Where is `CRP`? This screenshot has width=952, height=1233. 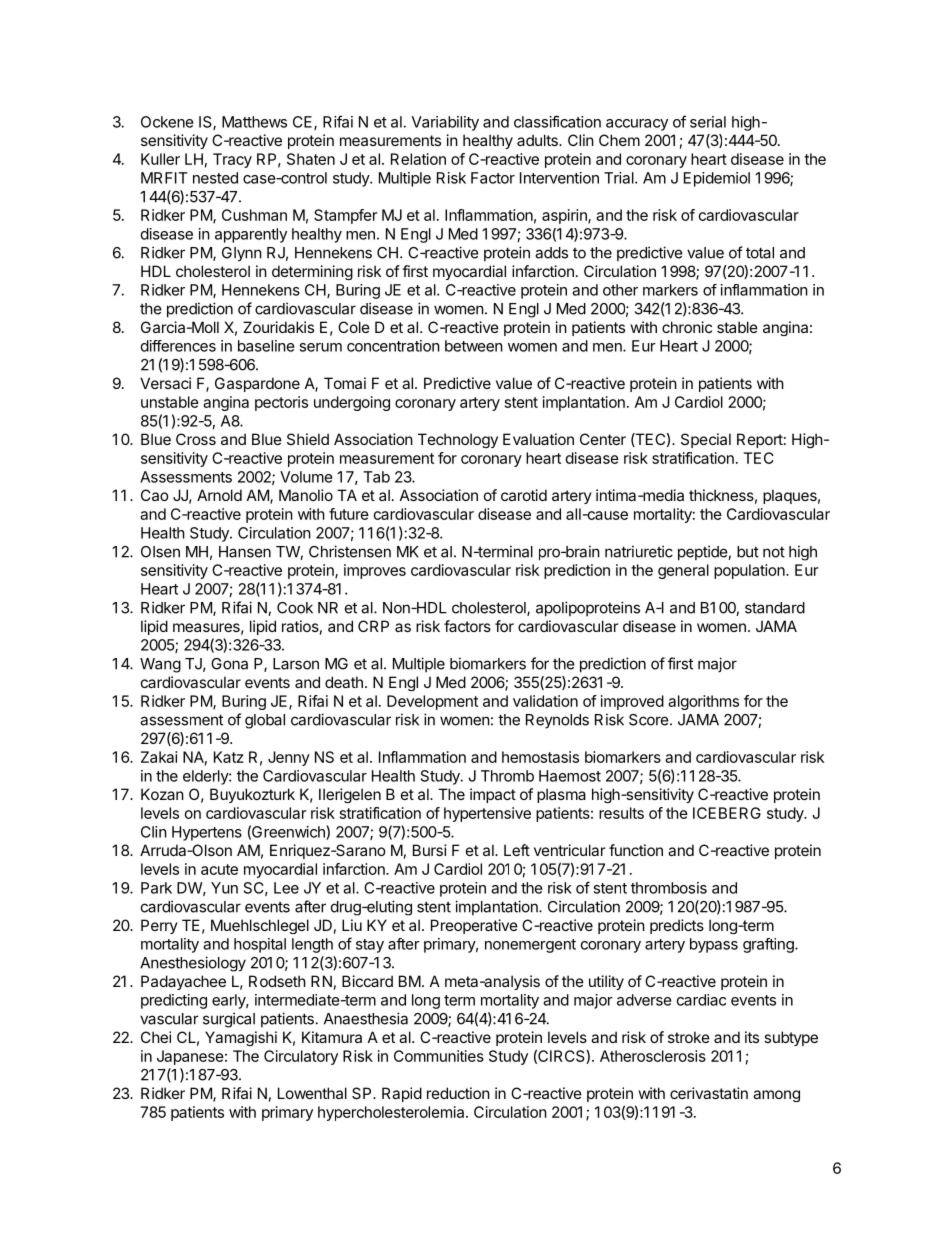
CRP is located at coordinates (373, 626).
